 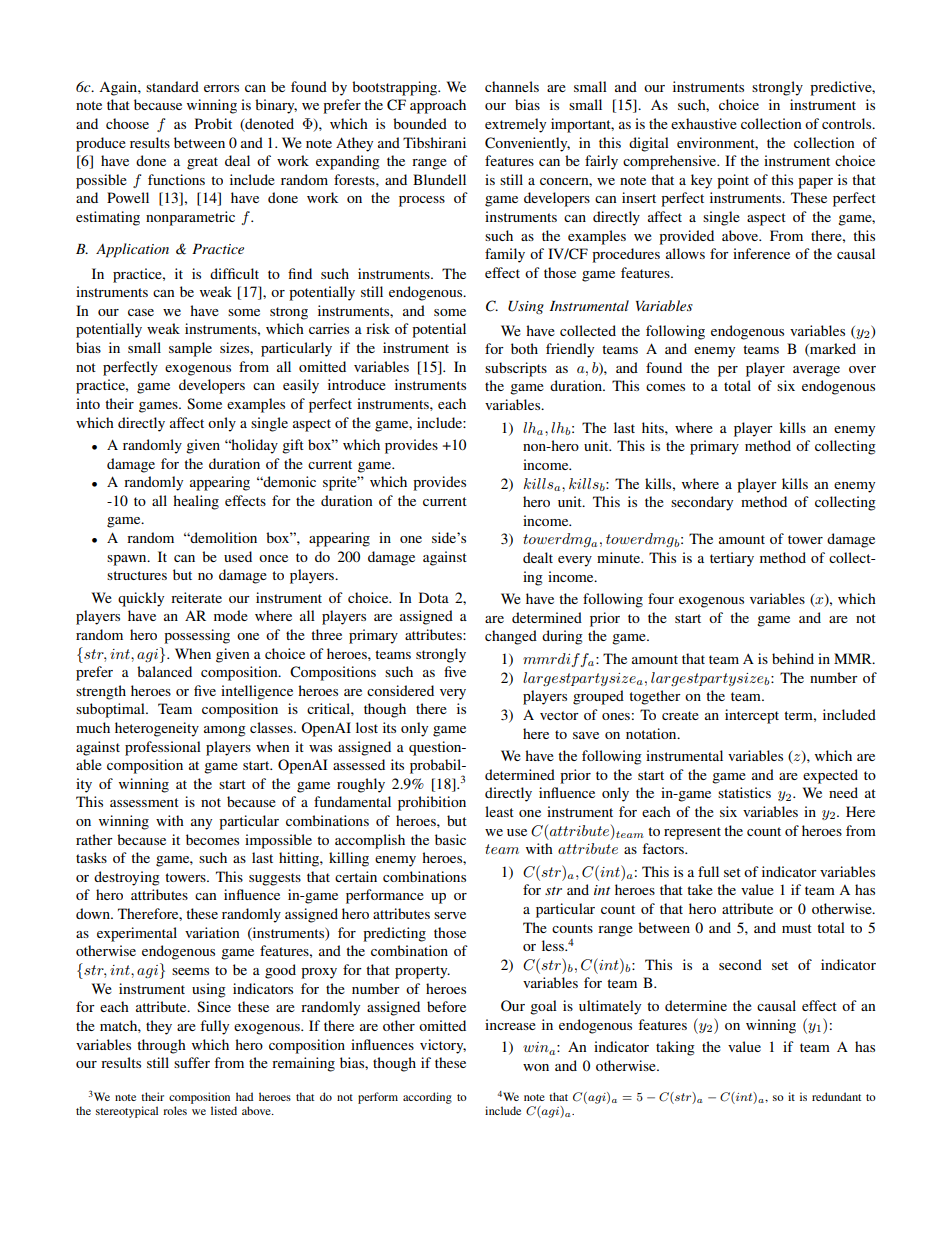 I want to click on suffer, so click(x=192, y=1062).
